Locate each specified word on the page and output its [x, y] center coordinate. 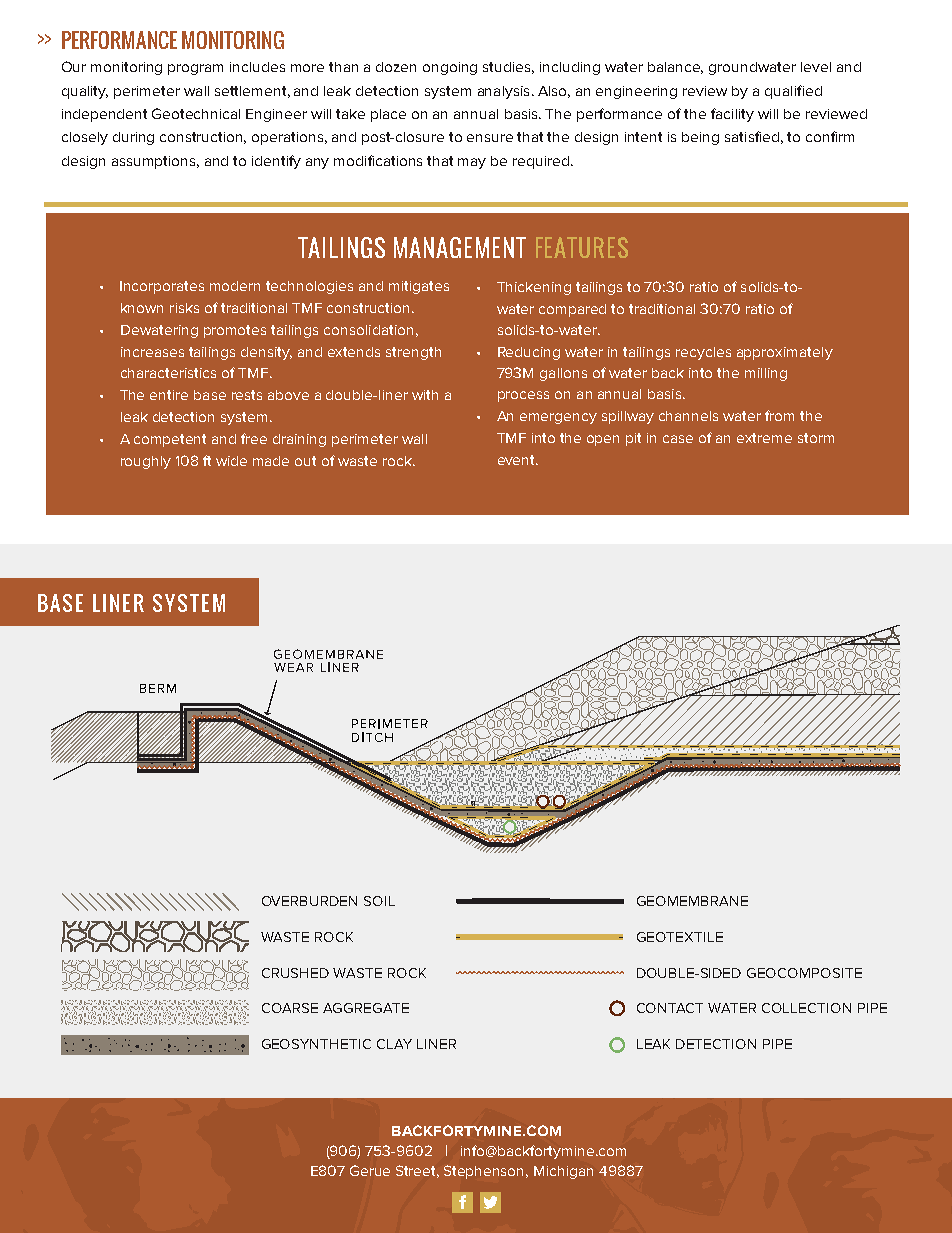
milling [766, 374]
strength [413, 353]
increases [152, 352]
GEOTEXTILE [680, 937]
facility [732, 115]
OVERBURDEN [309, 901]
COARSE [290, 1008]
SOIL [379, 901]
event [518, 460]
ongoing [450, 68]
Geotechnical [196, 113]
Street [417, 1171]
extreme [764, 438]
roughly [146, 462]
